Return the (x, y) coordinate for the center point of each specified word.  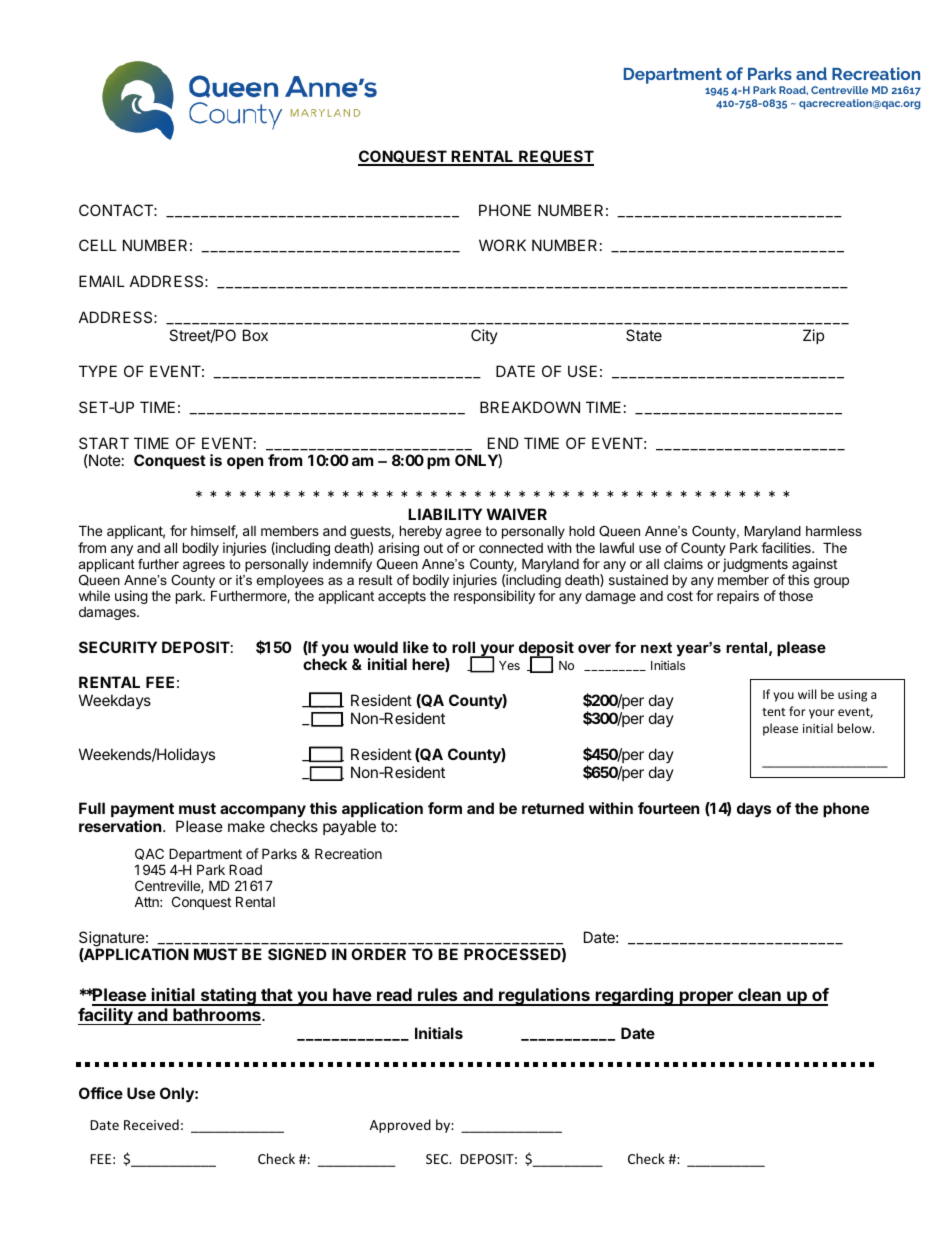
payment (142, 810)
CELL (98, 245)
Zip (813, 336)
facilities (787, 547)
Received (151, 1124)
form (445, 808)
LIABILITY (445, 514)
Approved (400, 1126)
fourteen (668, 808)
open (245, 463)
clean (759, 996)
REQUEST (555, 158)
